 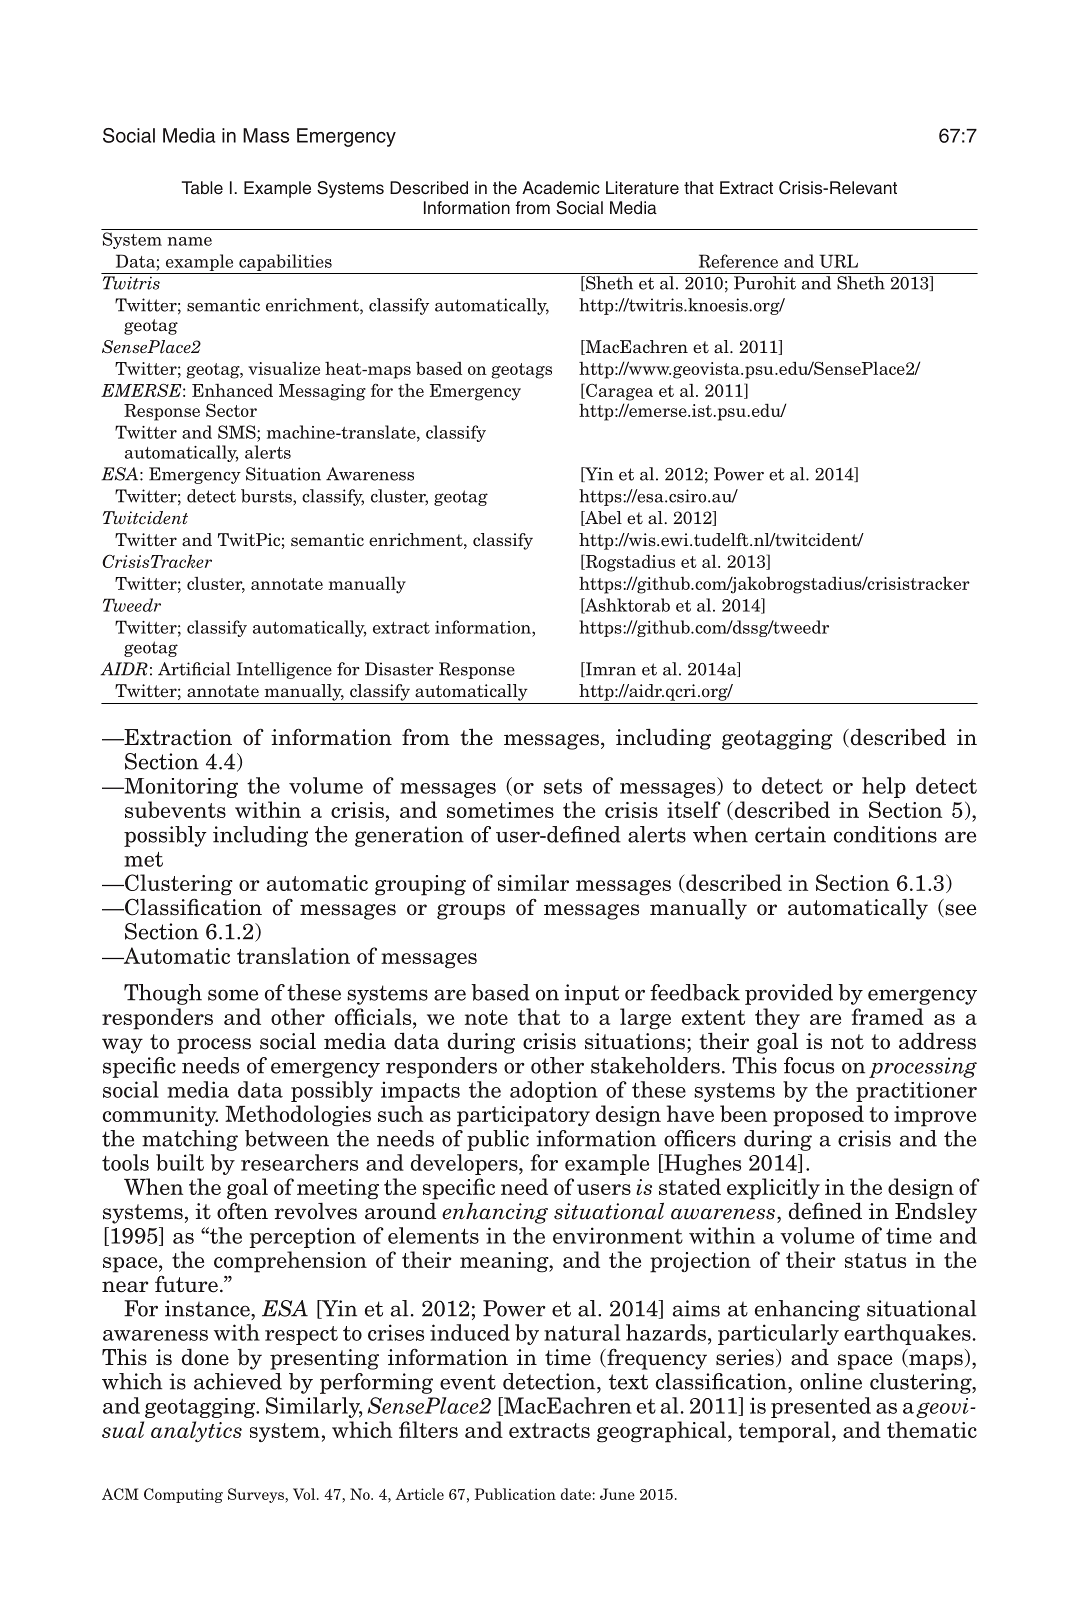 I want to click on conditions, so click(x=885, y=834).
